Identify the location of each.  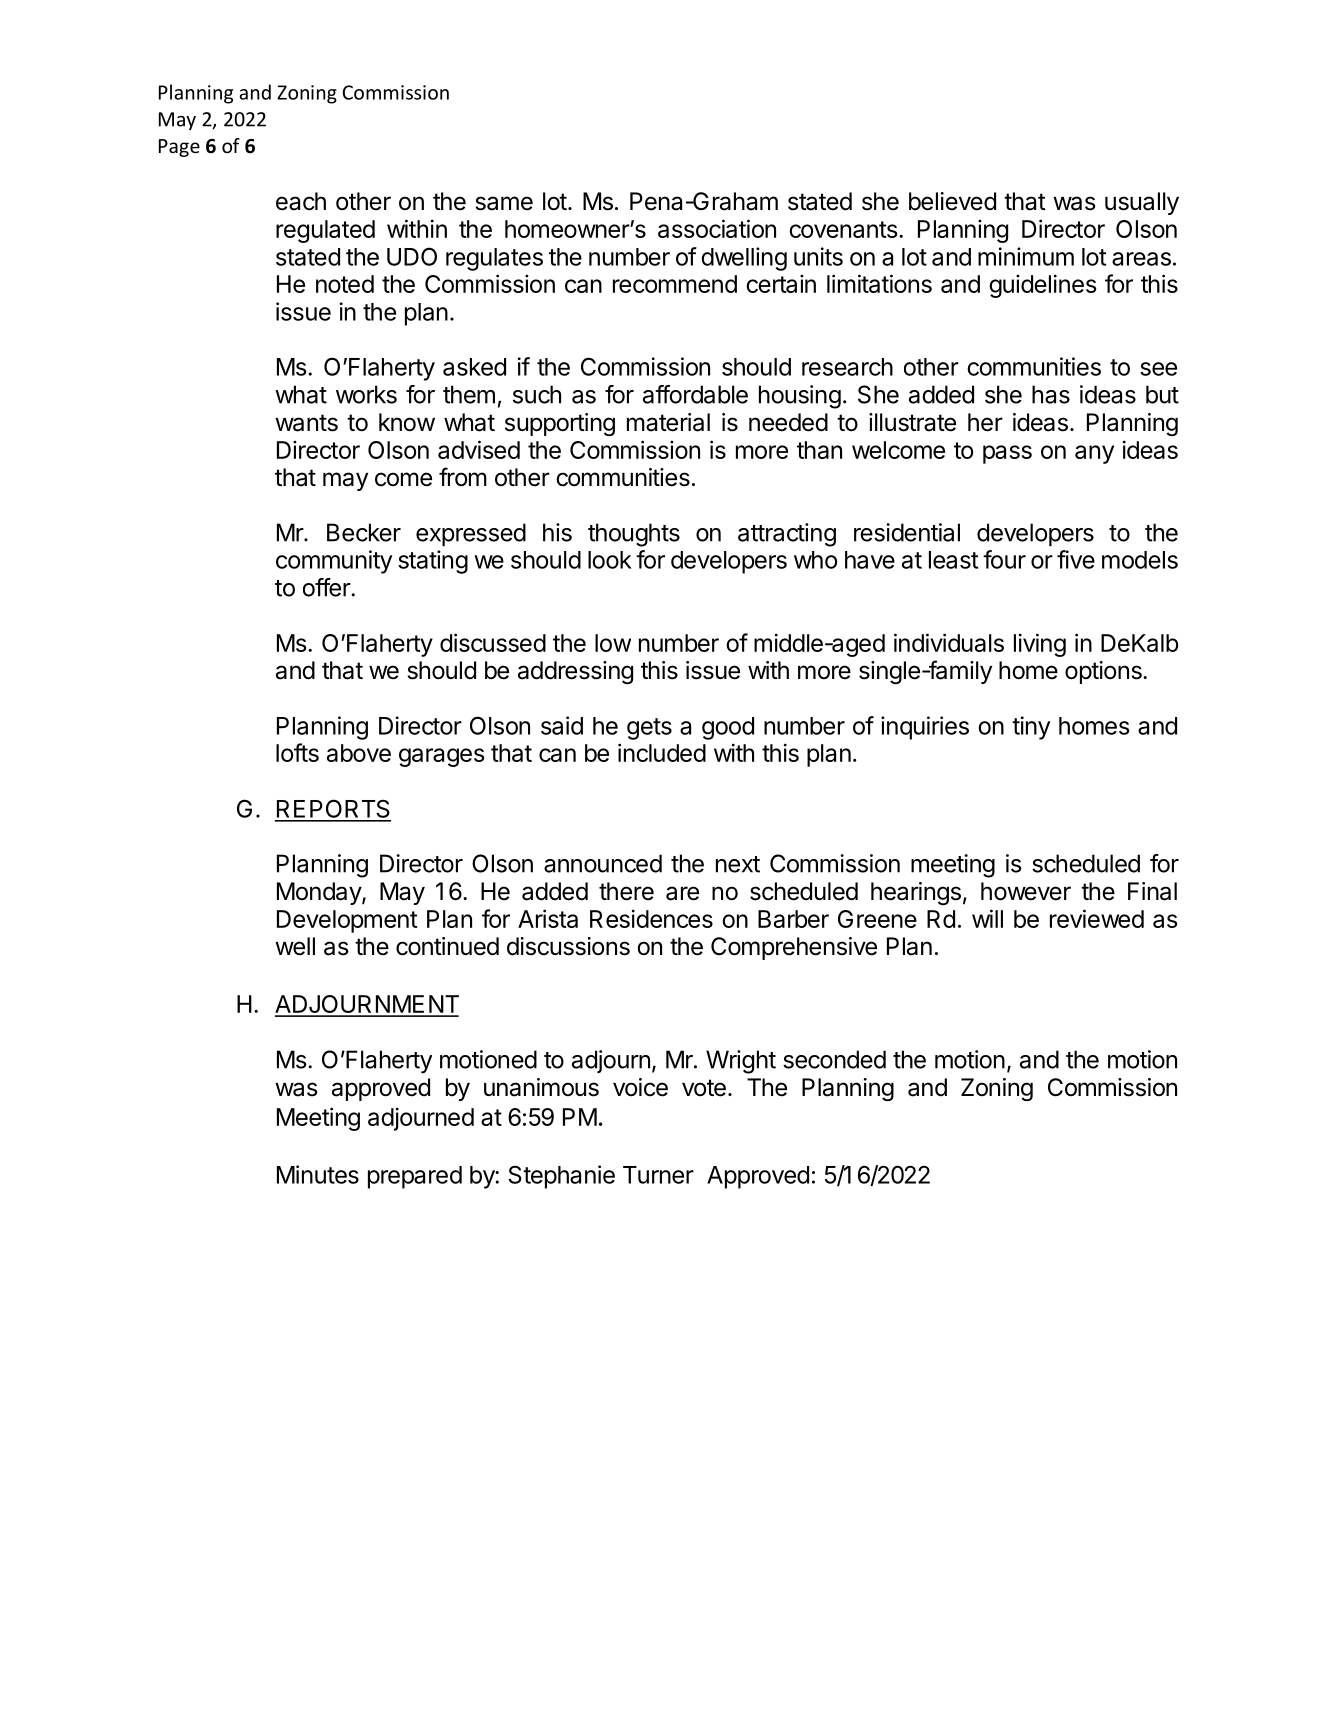
(301, 201).
